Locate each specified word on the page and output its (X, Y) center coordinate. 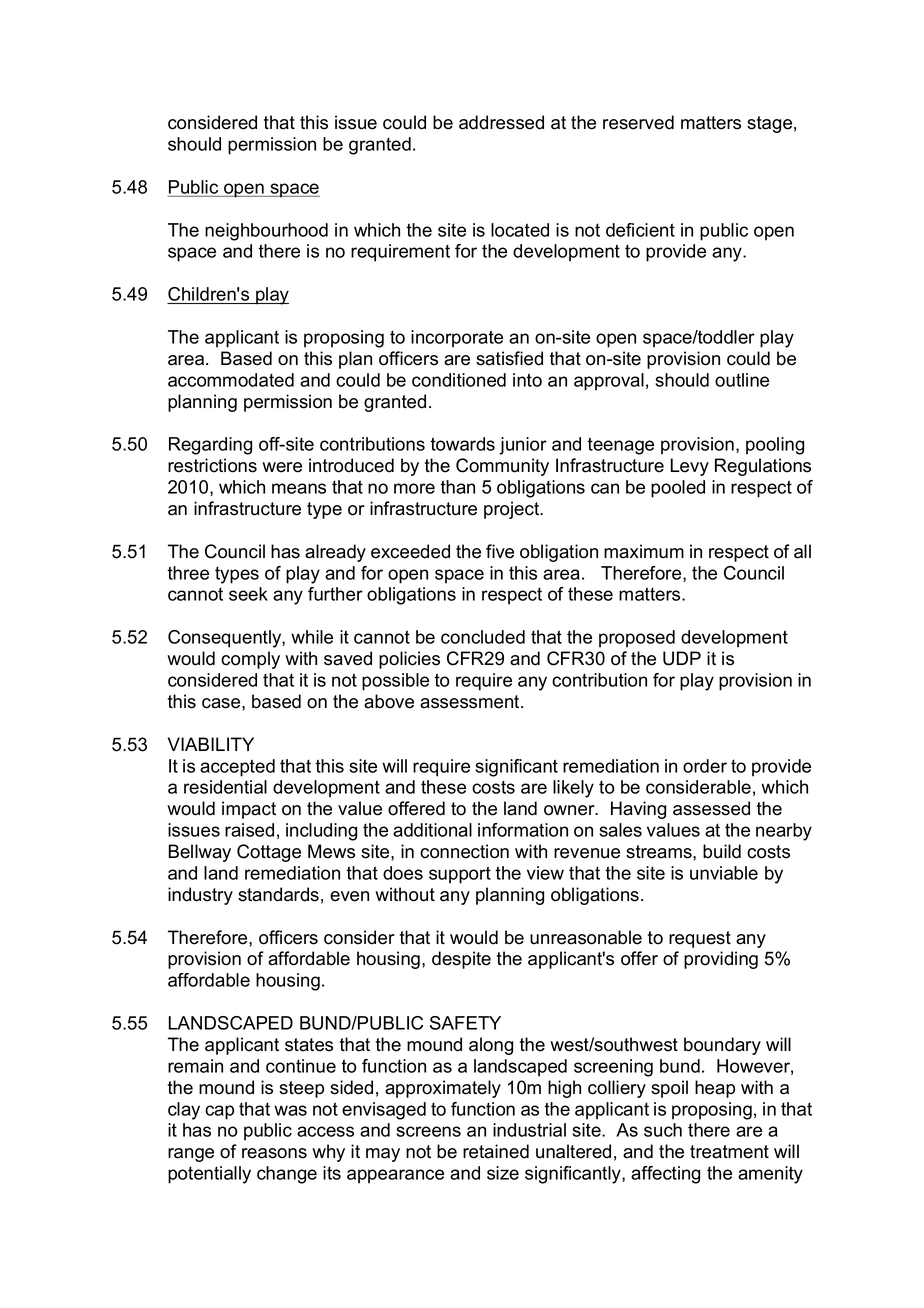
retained (496, 1151)
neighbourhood (266, 232)
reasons (274, 1153)
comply (250, 660)
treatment (729, 1152)
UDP (682, 658)
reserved (638, 122)
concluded (483, 637)
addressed (501, 122)
